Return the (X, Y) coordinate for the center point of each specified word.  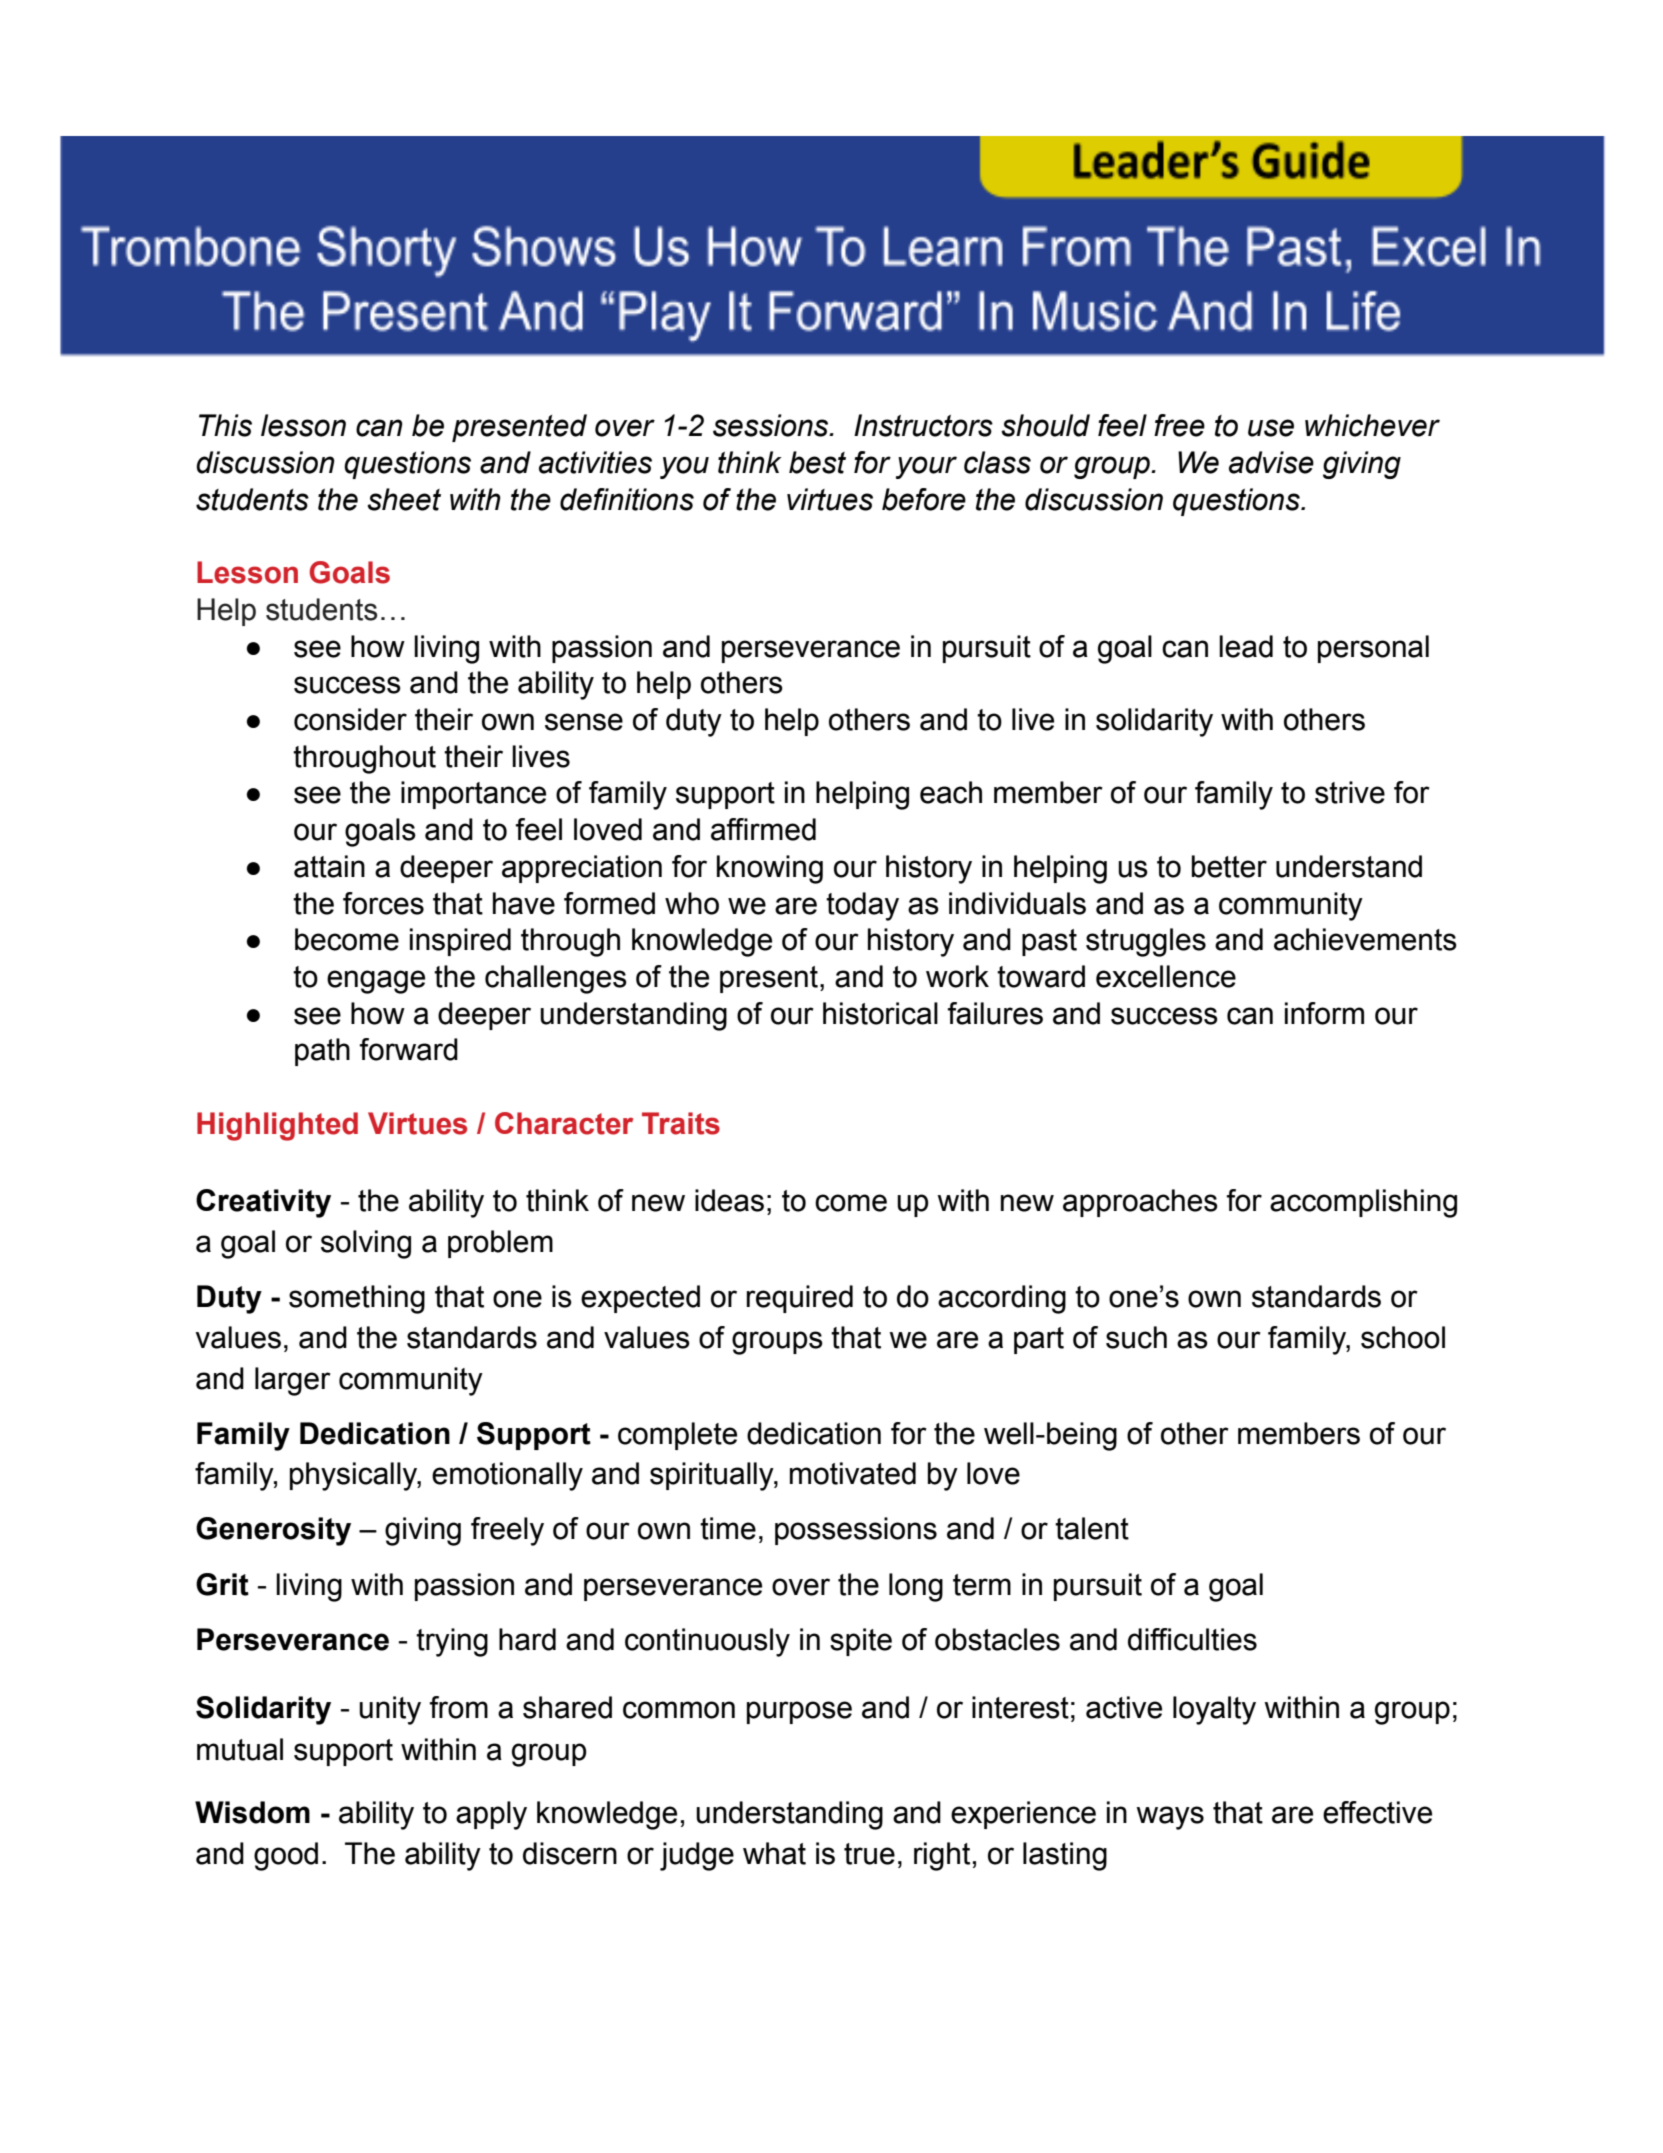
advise (1271, 462)
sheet (404, 499)
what (774, 1853)
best (817, 462)
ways (1170, 1818)
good (286, 1856)
